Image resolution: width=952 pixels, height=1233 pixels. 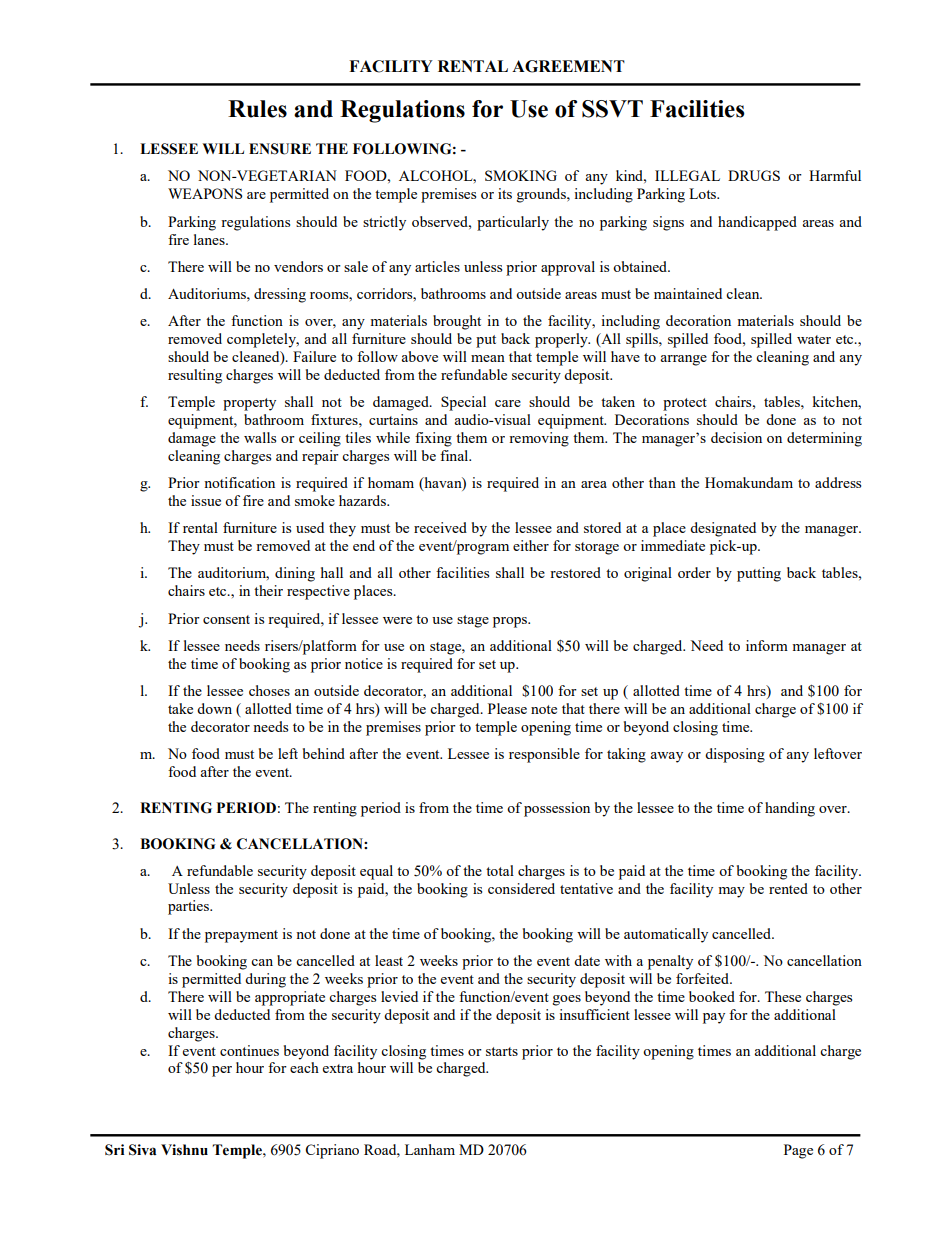 What do you see at coordinates (440, 527) in the page?
I see `received` at bounding box center [440, 527].
